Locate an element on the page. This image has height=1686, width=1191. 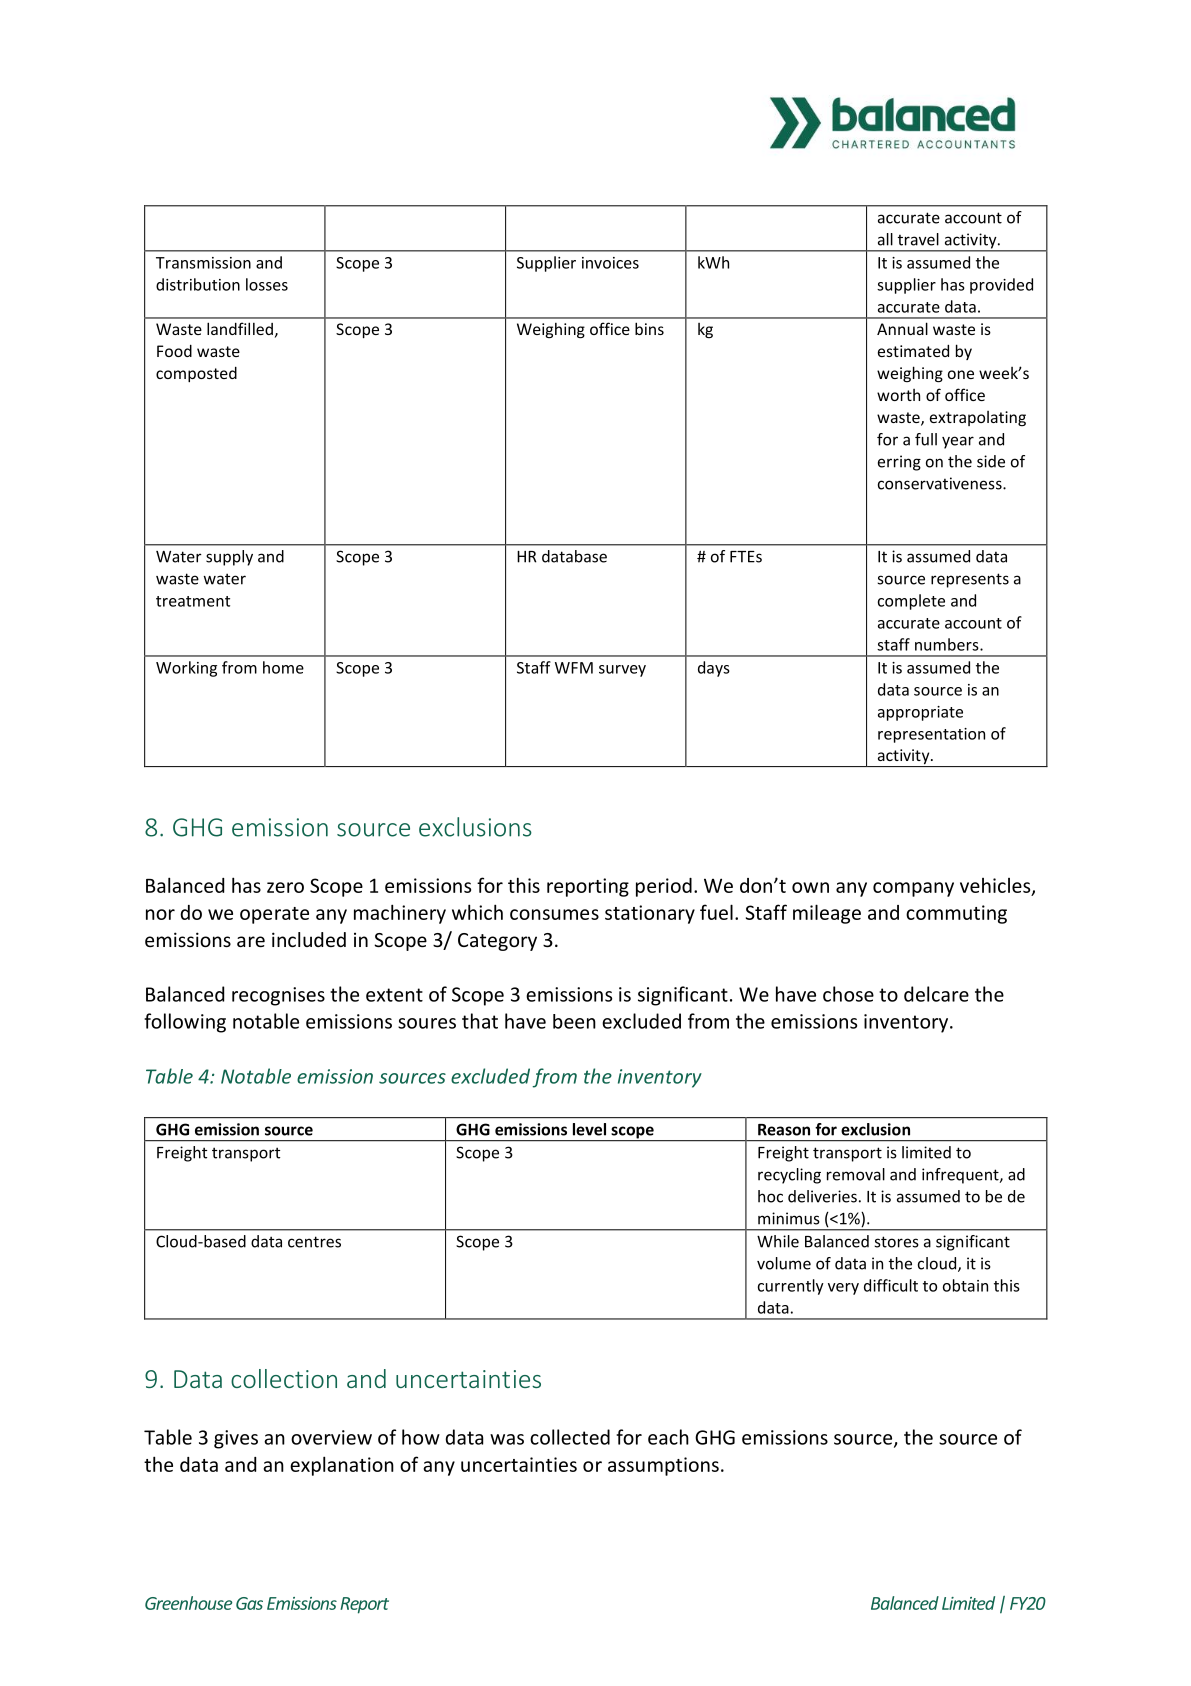
supply is located at coordinates (229, 558).
